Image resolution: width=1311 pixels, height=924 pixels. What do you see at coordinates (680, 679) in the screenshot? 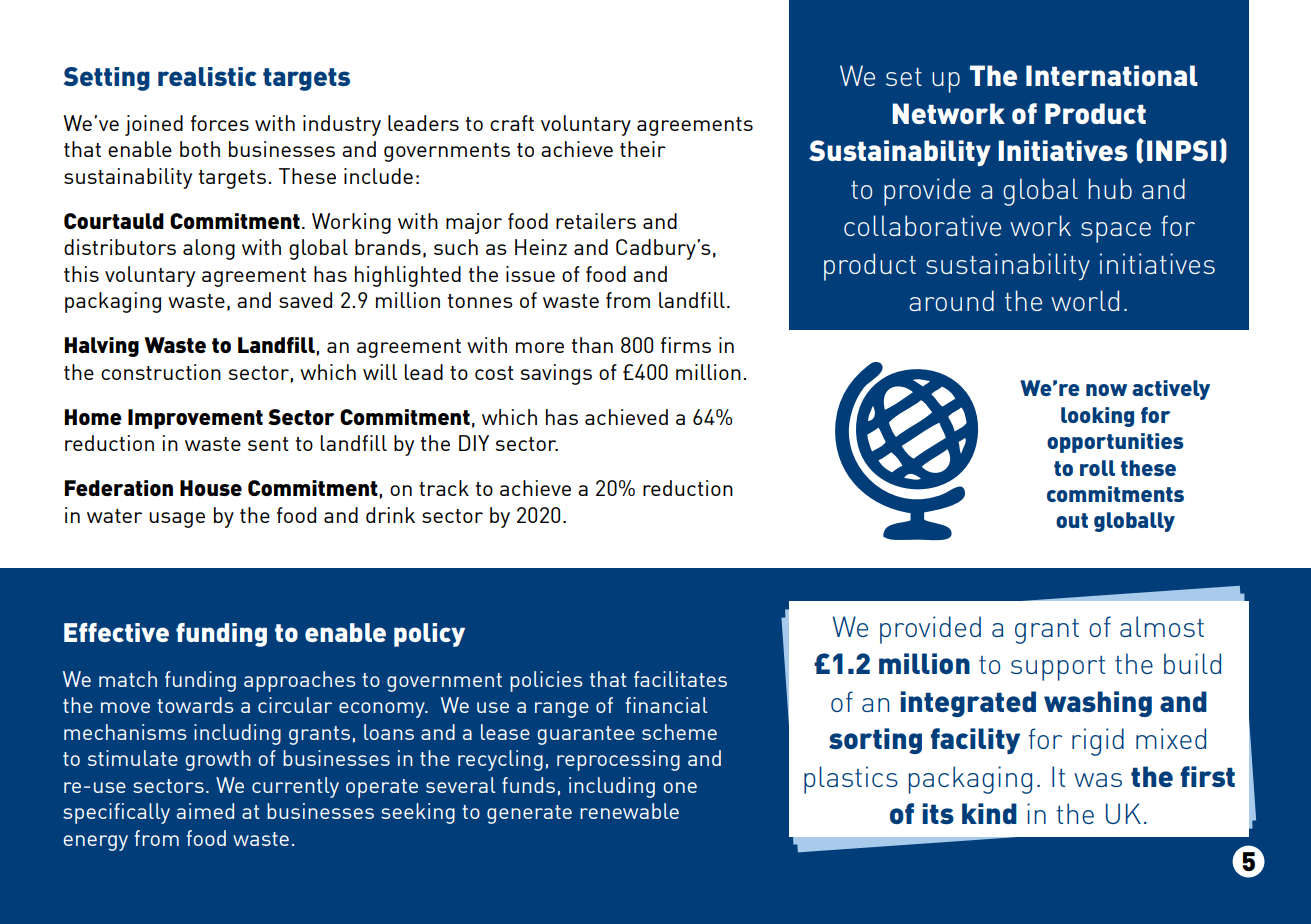
I see `facilitates` at bounding box center [680, 679].
